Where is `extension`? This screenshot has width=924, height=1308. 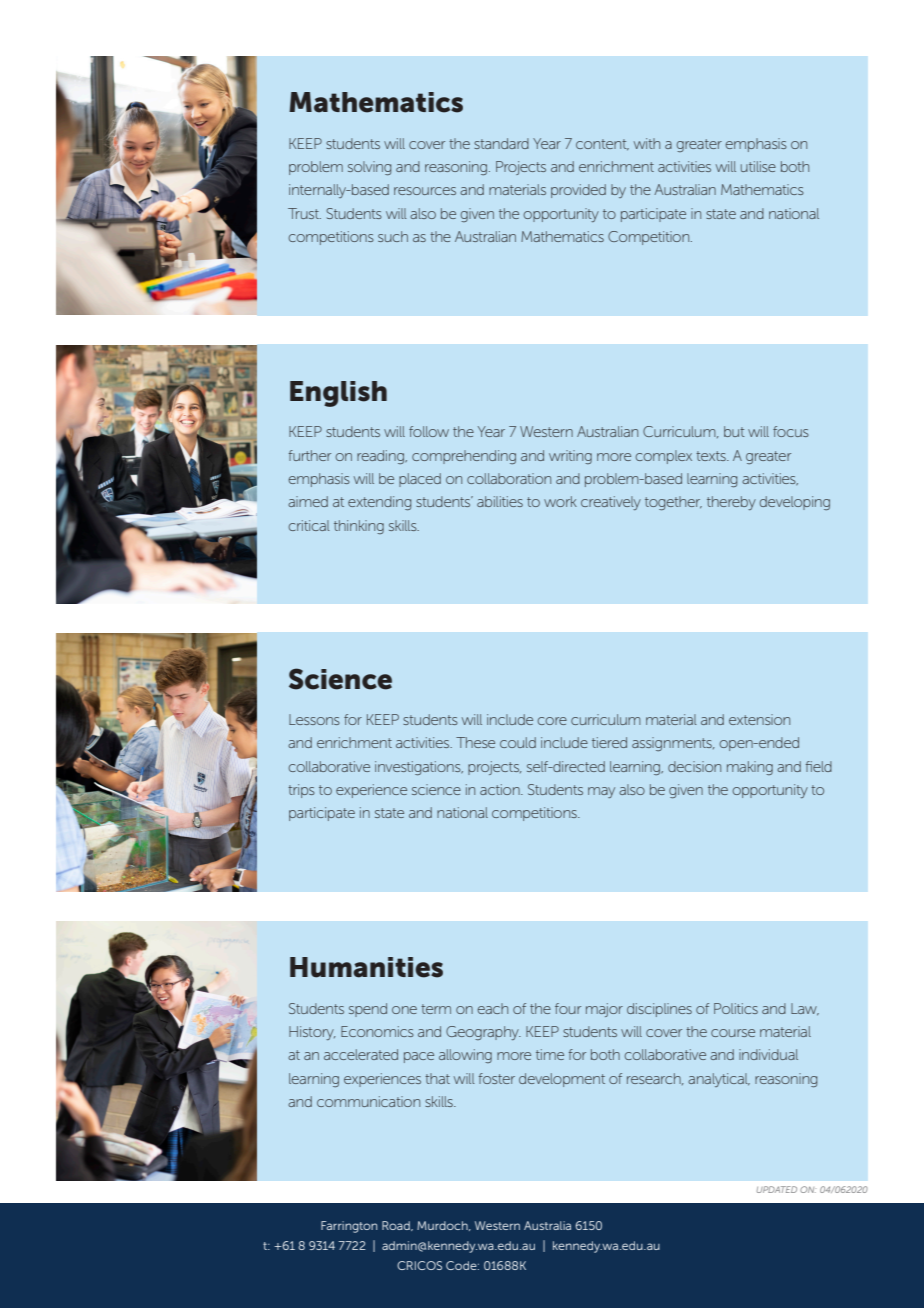 extension is located at coordinates (759, 719).
